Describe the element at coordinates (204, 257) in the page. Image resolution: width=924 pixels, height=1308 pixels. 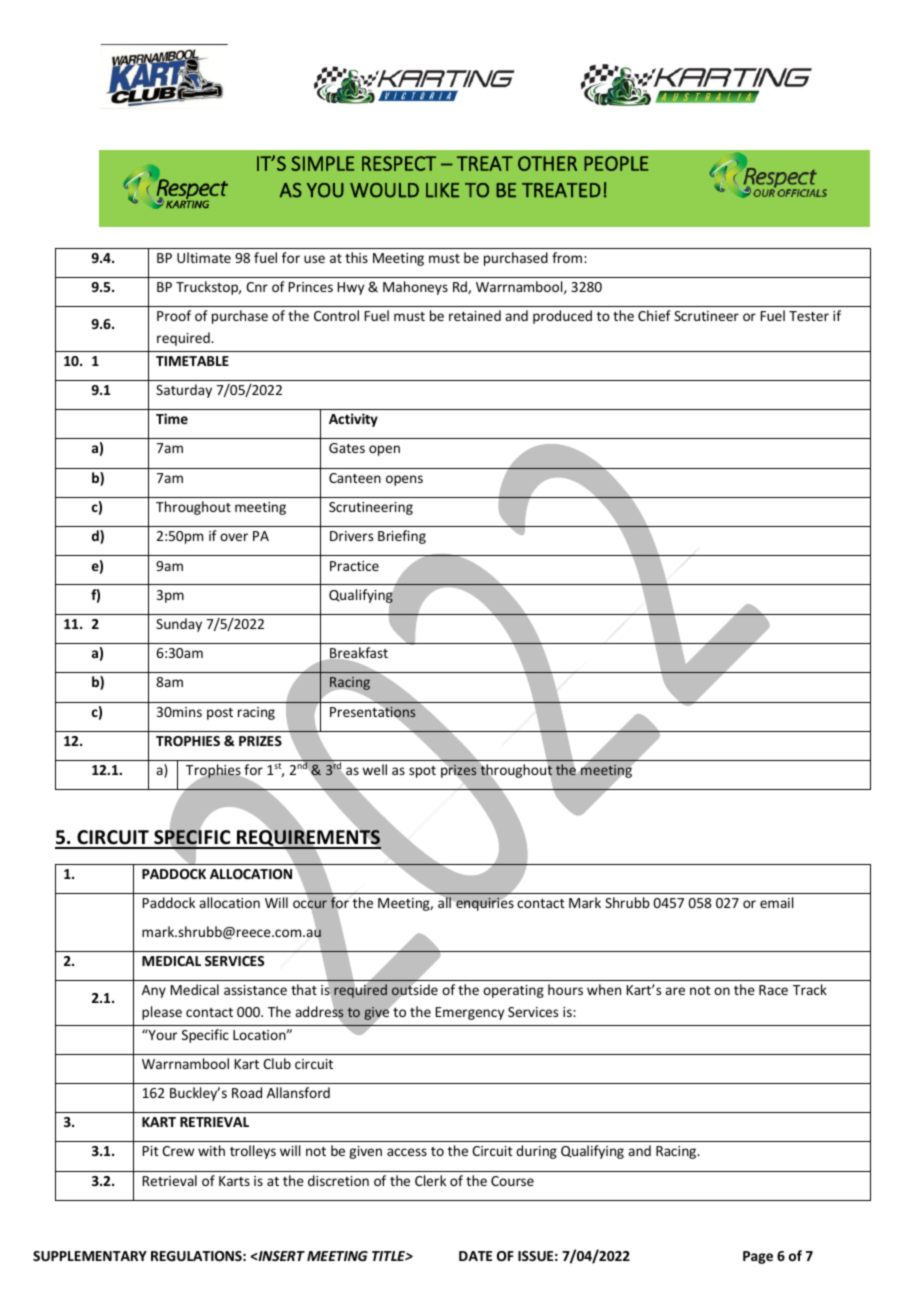
I see `Ultimate` at that location.
